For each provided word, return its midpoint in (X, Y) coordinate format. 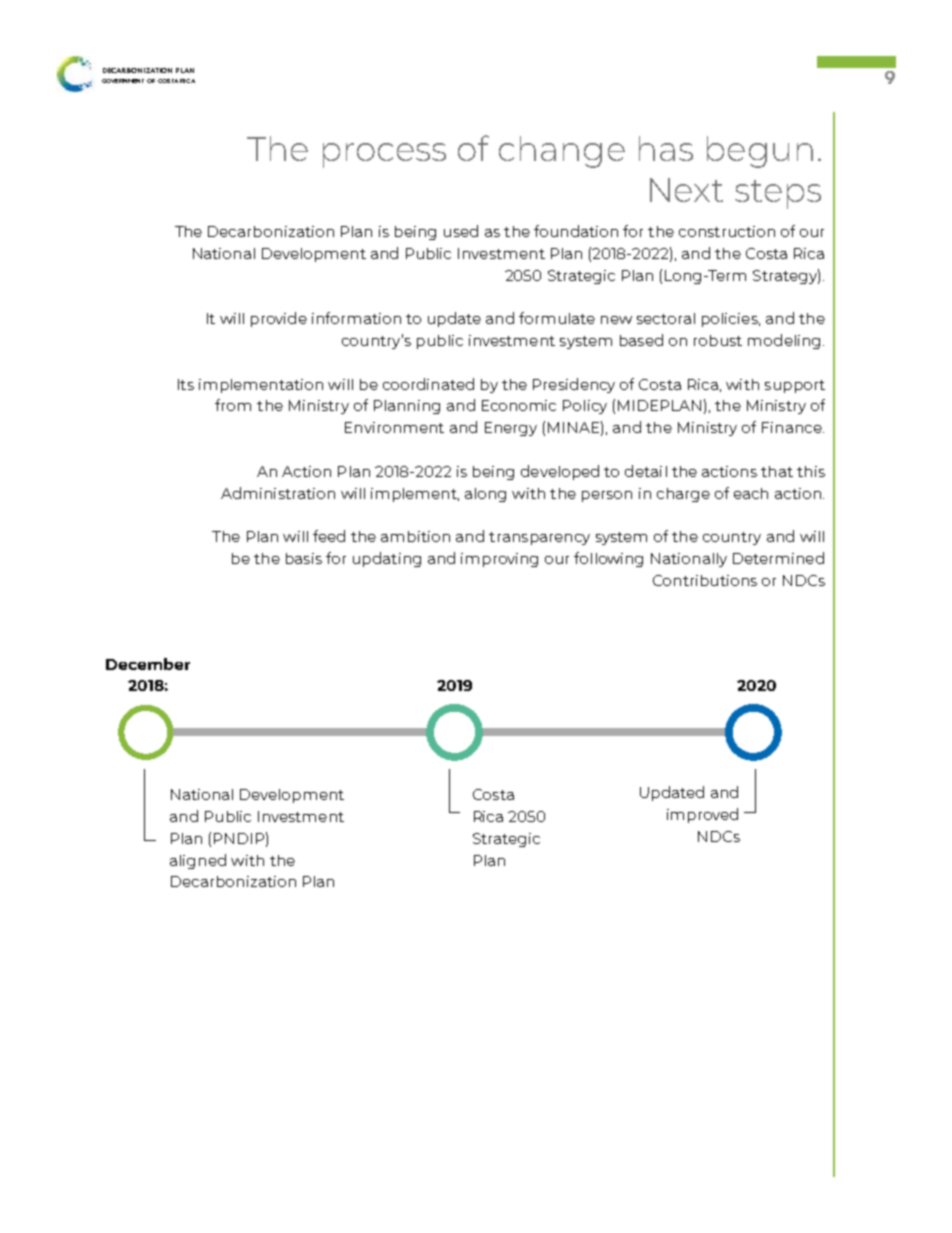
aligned (198, 861)
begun (760, 152)
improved (702, 815)
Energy (511, 429)
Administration (278, 493)
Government (123, 81)
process (384, 155)
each (751, 493)
